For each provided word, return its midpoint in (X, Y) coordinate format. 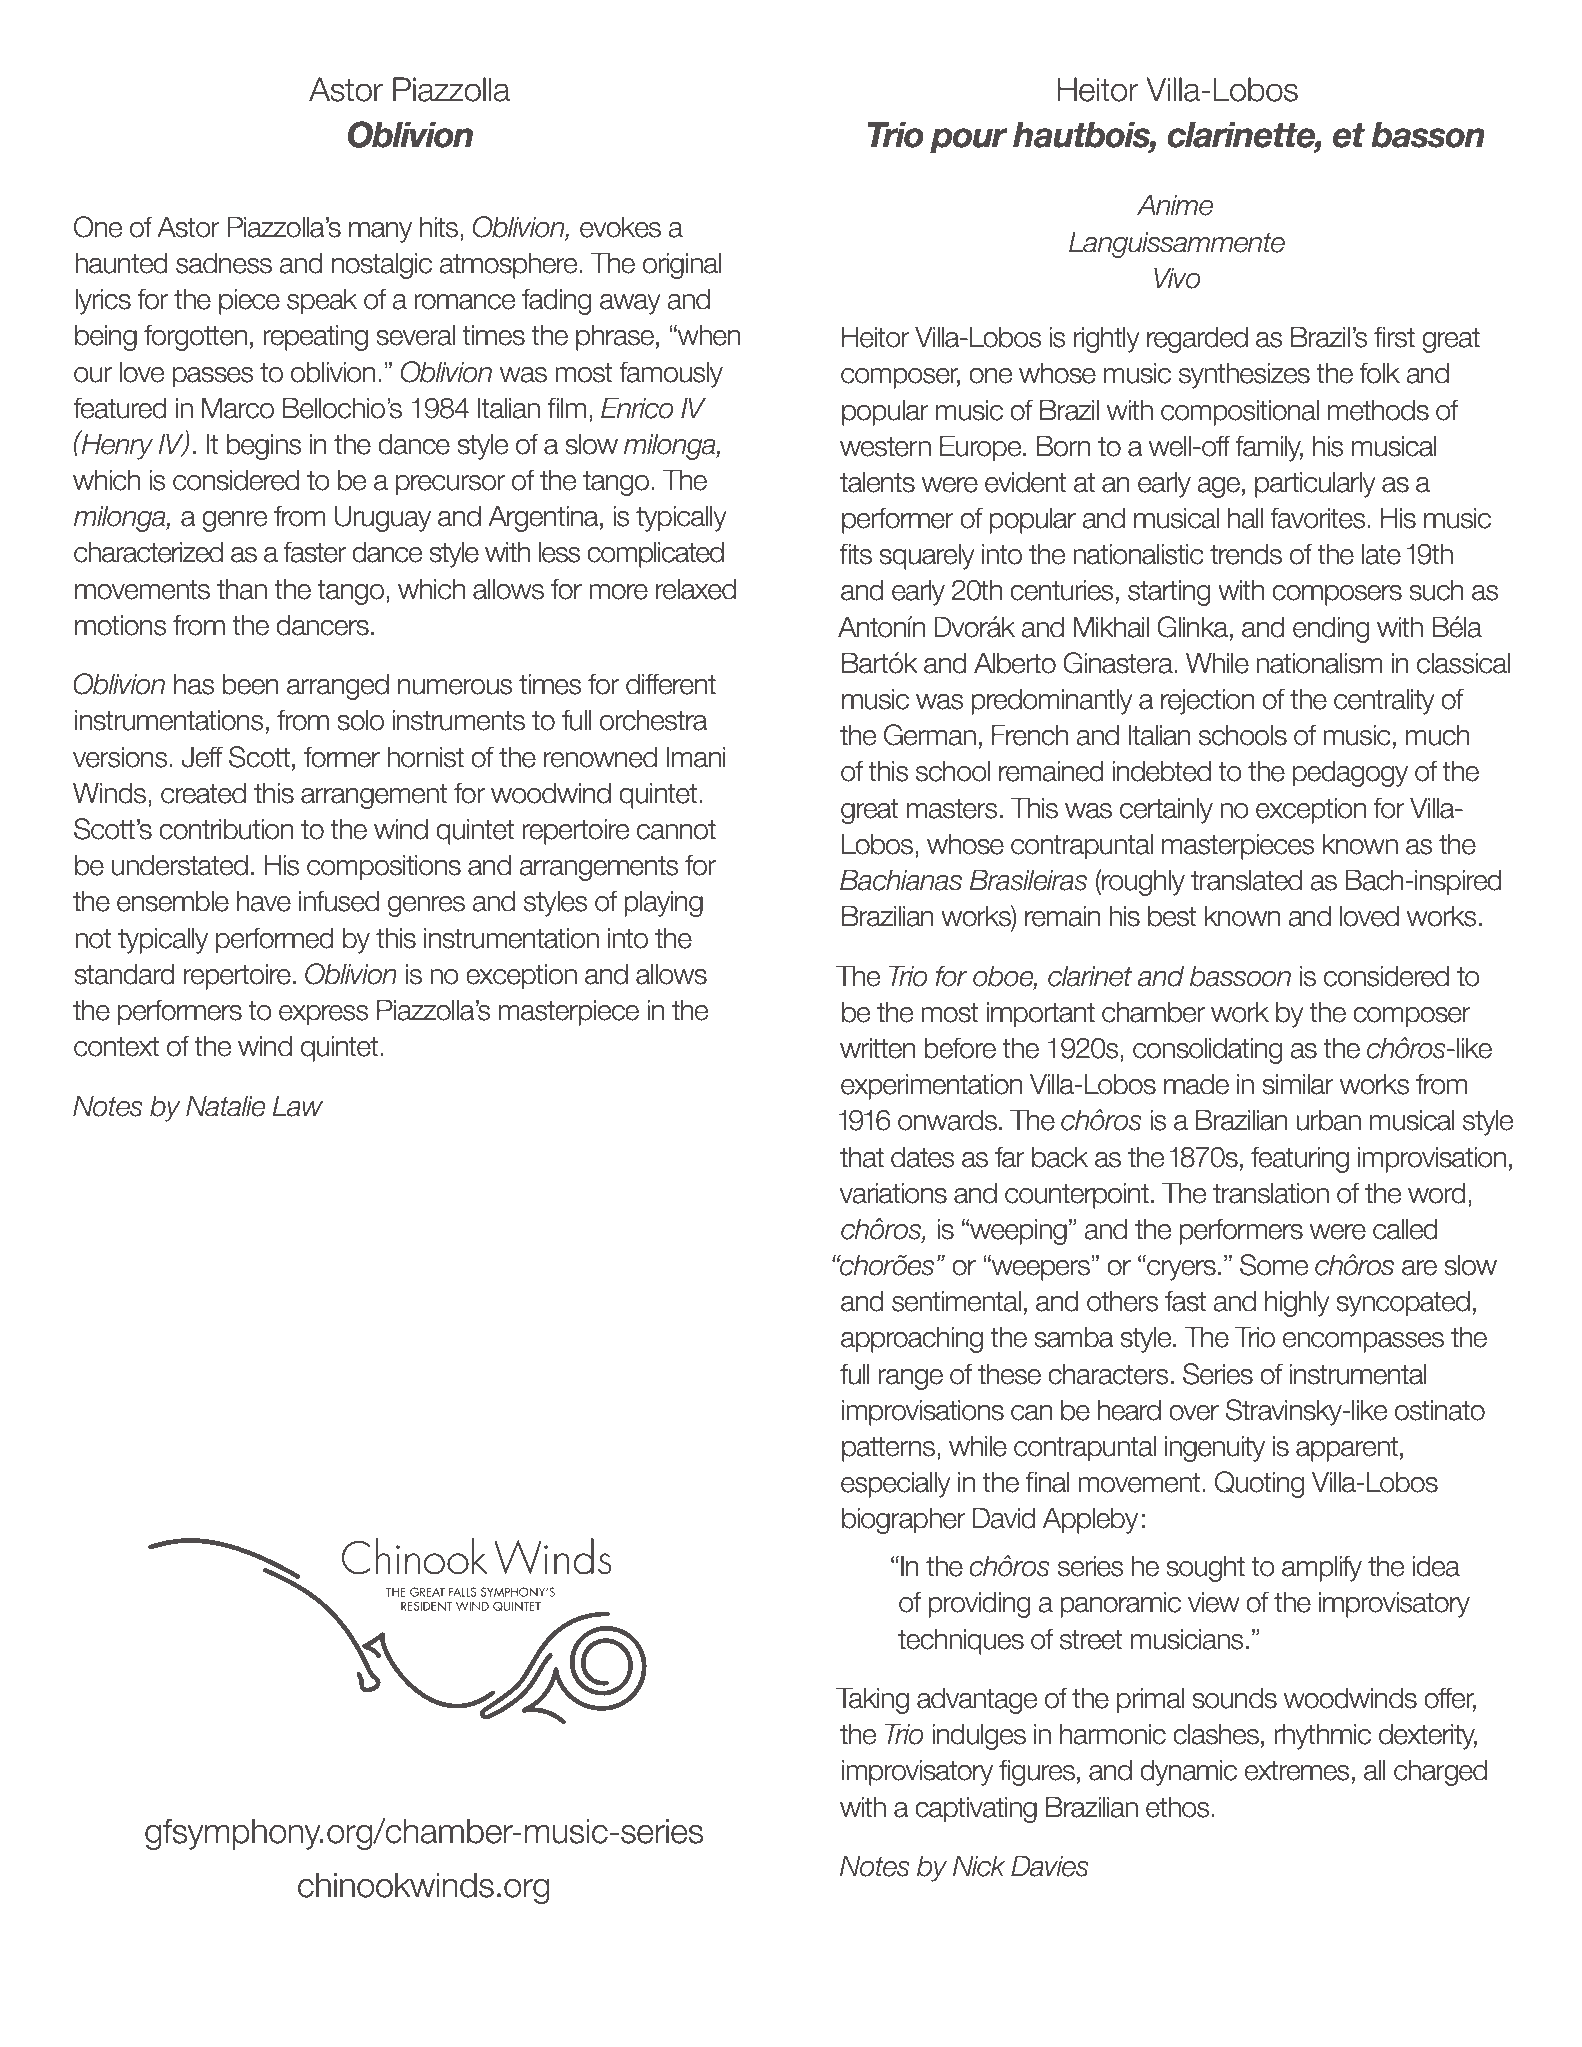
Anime (1175, 205)
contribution (226, 829)
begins (263, 446)
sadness (224, 263)
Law (298, 1106)
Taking (872, 1700)
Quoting (1260, 1484)
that (862, 1157)
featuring (1300, 1159)
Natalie (226, 1106)
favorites (1319, 518)
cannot (676, 830)
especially (896, 1484)
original (682, 265)
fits (855, 554)
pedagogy (1350, 773)
